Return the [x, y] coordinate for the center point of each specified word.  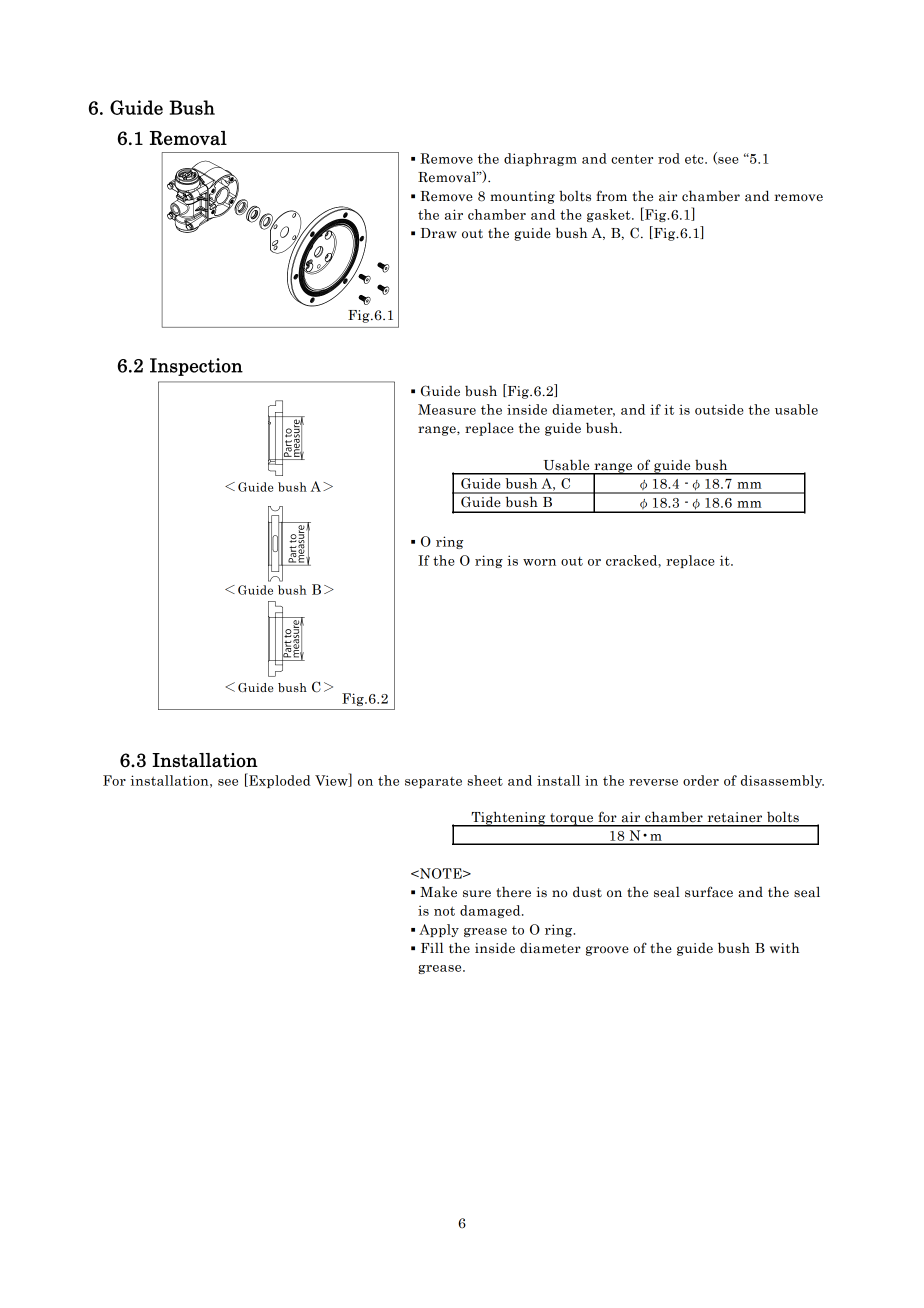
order [701, 780]
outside [719, 409]
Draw [439, 233]
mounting [522, 197]
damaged [491, 911]
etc [695, 159]
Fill [432, 947]
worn [539, 562]
